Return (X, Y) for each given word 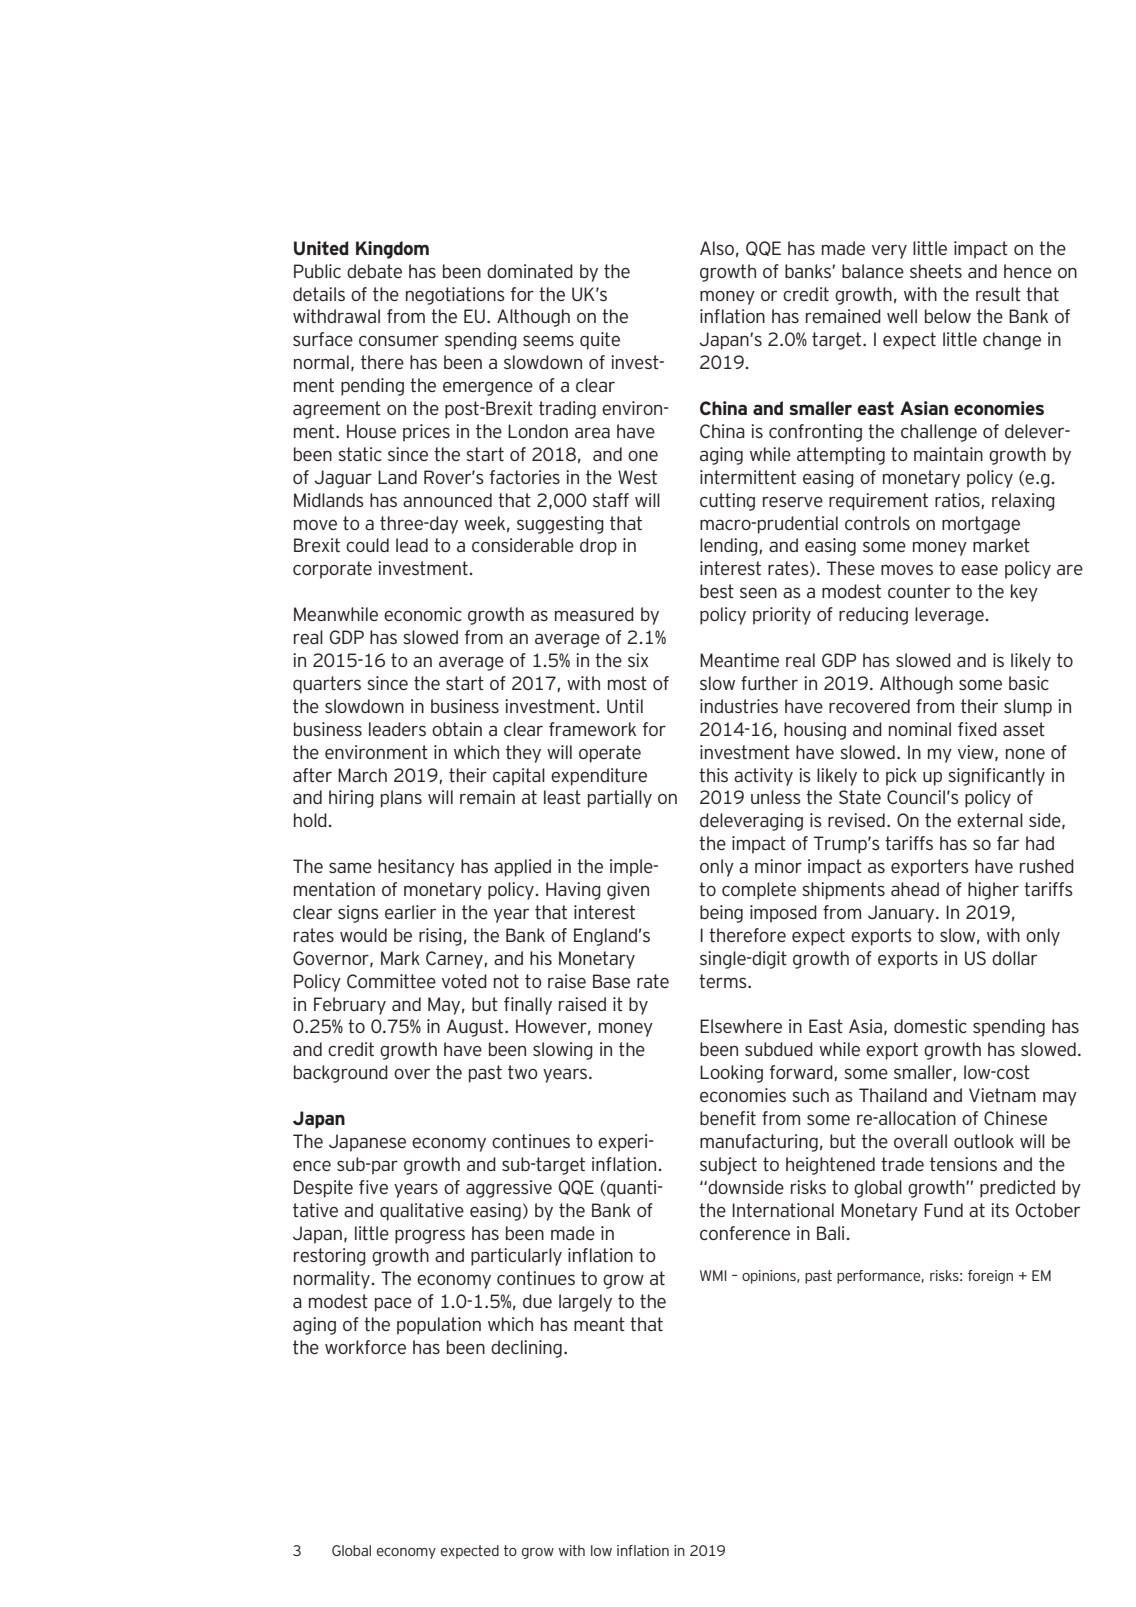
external (990, 820)
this (713, 775)
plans (401, 799)
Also (717, 248)
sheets (936, 271)
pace (393, 1304)
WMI (713, 1275)
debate (374, 271)
